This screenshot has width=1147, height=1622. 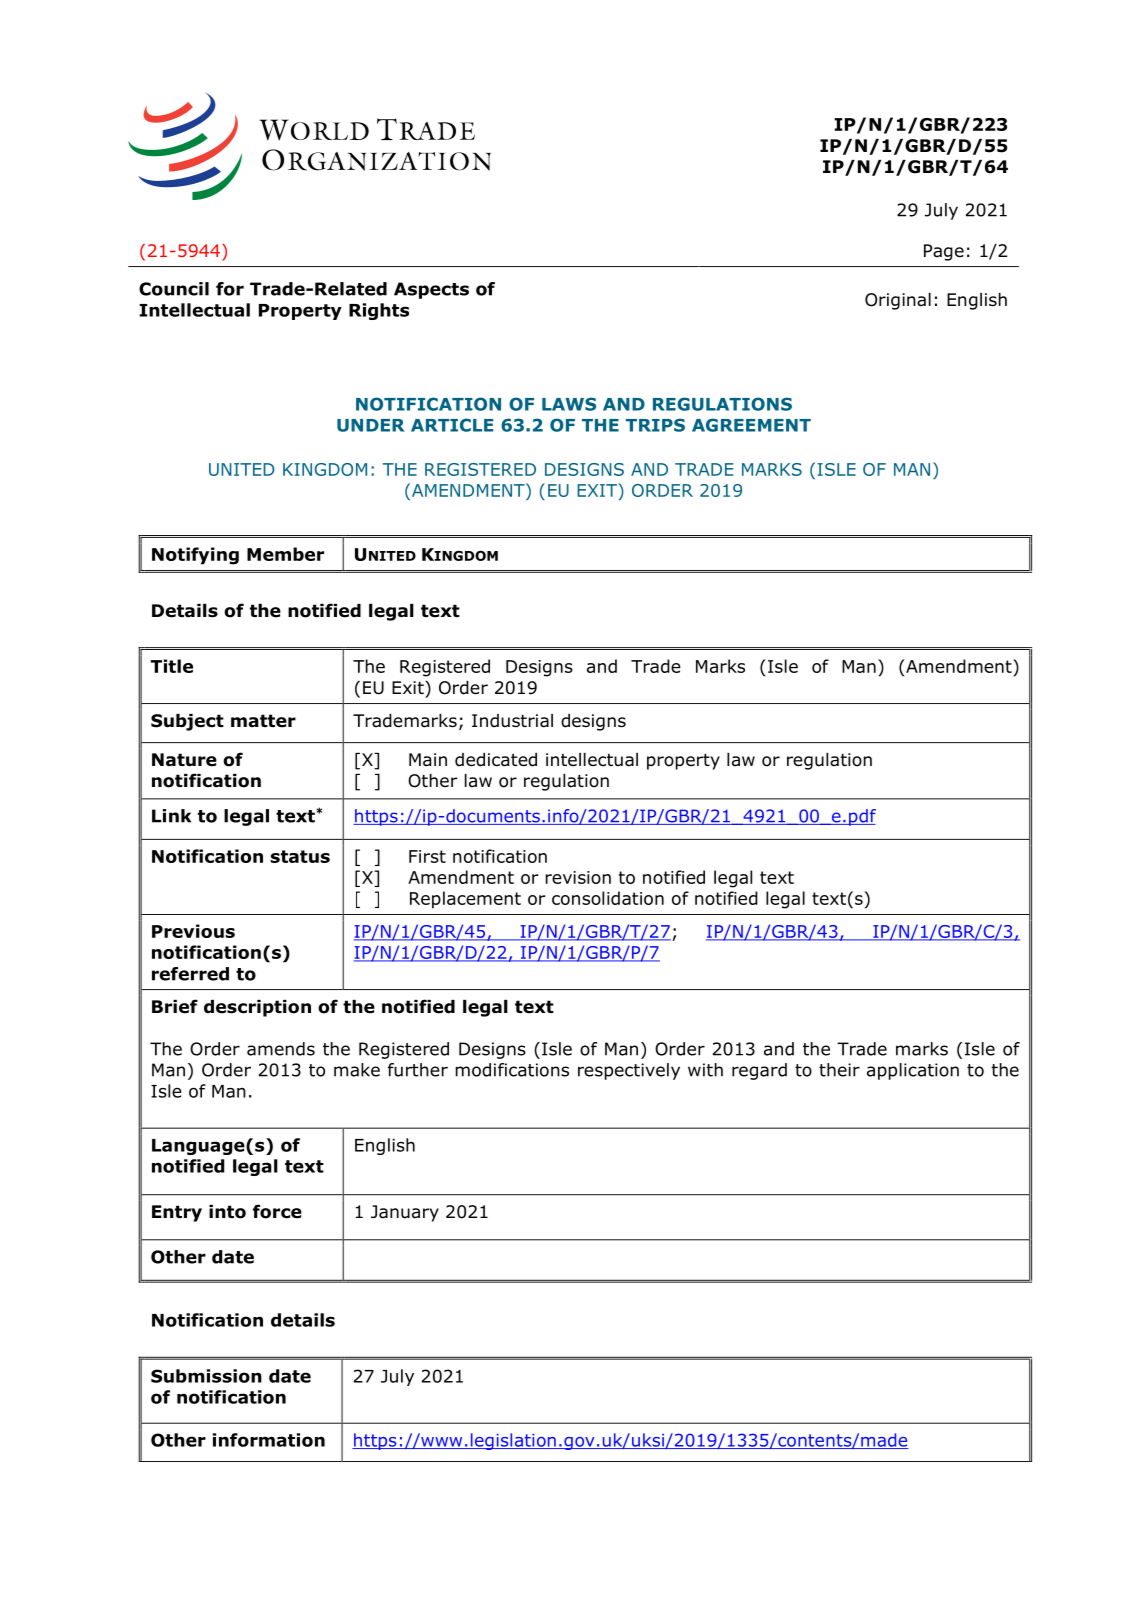 I want to click on modifications, so click(x=512, y=1070).
